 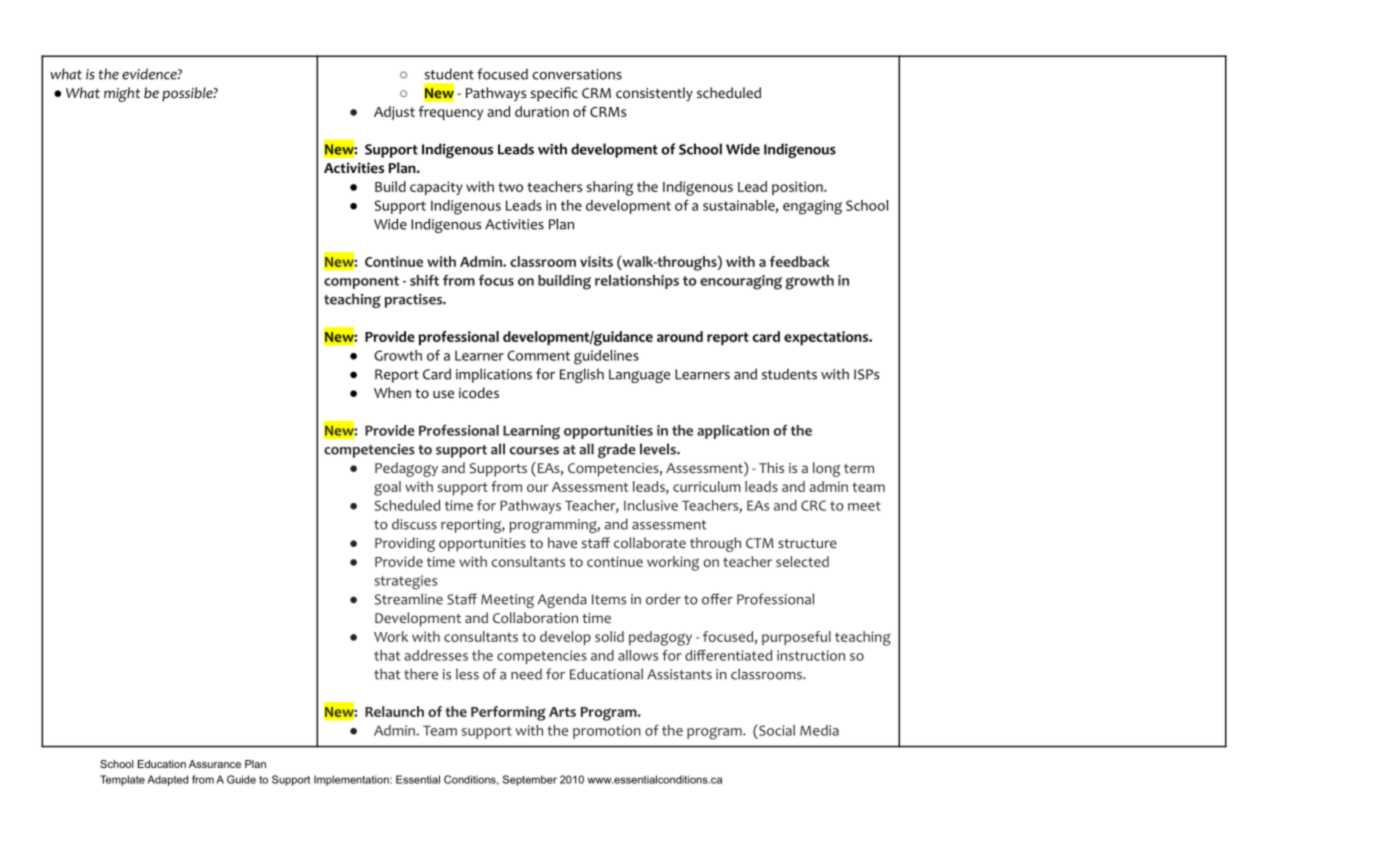 What do you see at coordinates (654, 94) in the screenshot?
I see `consistently` at bounding box center [654, 94].
